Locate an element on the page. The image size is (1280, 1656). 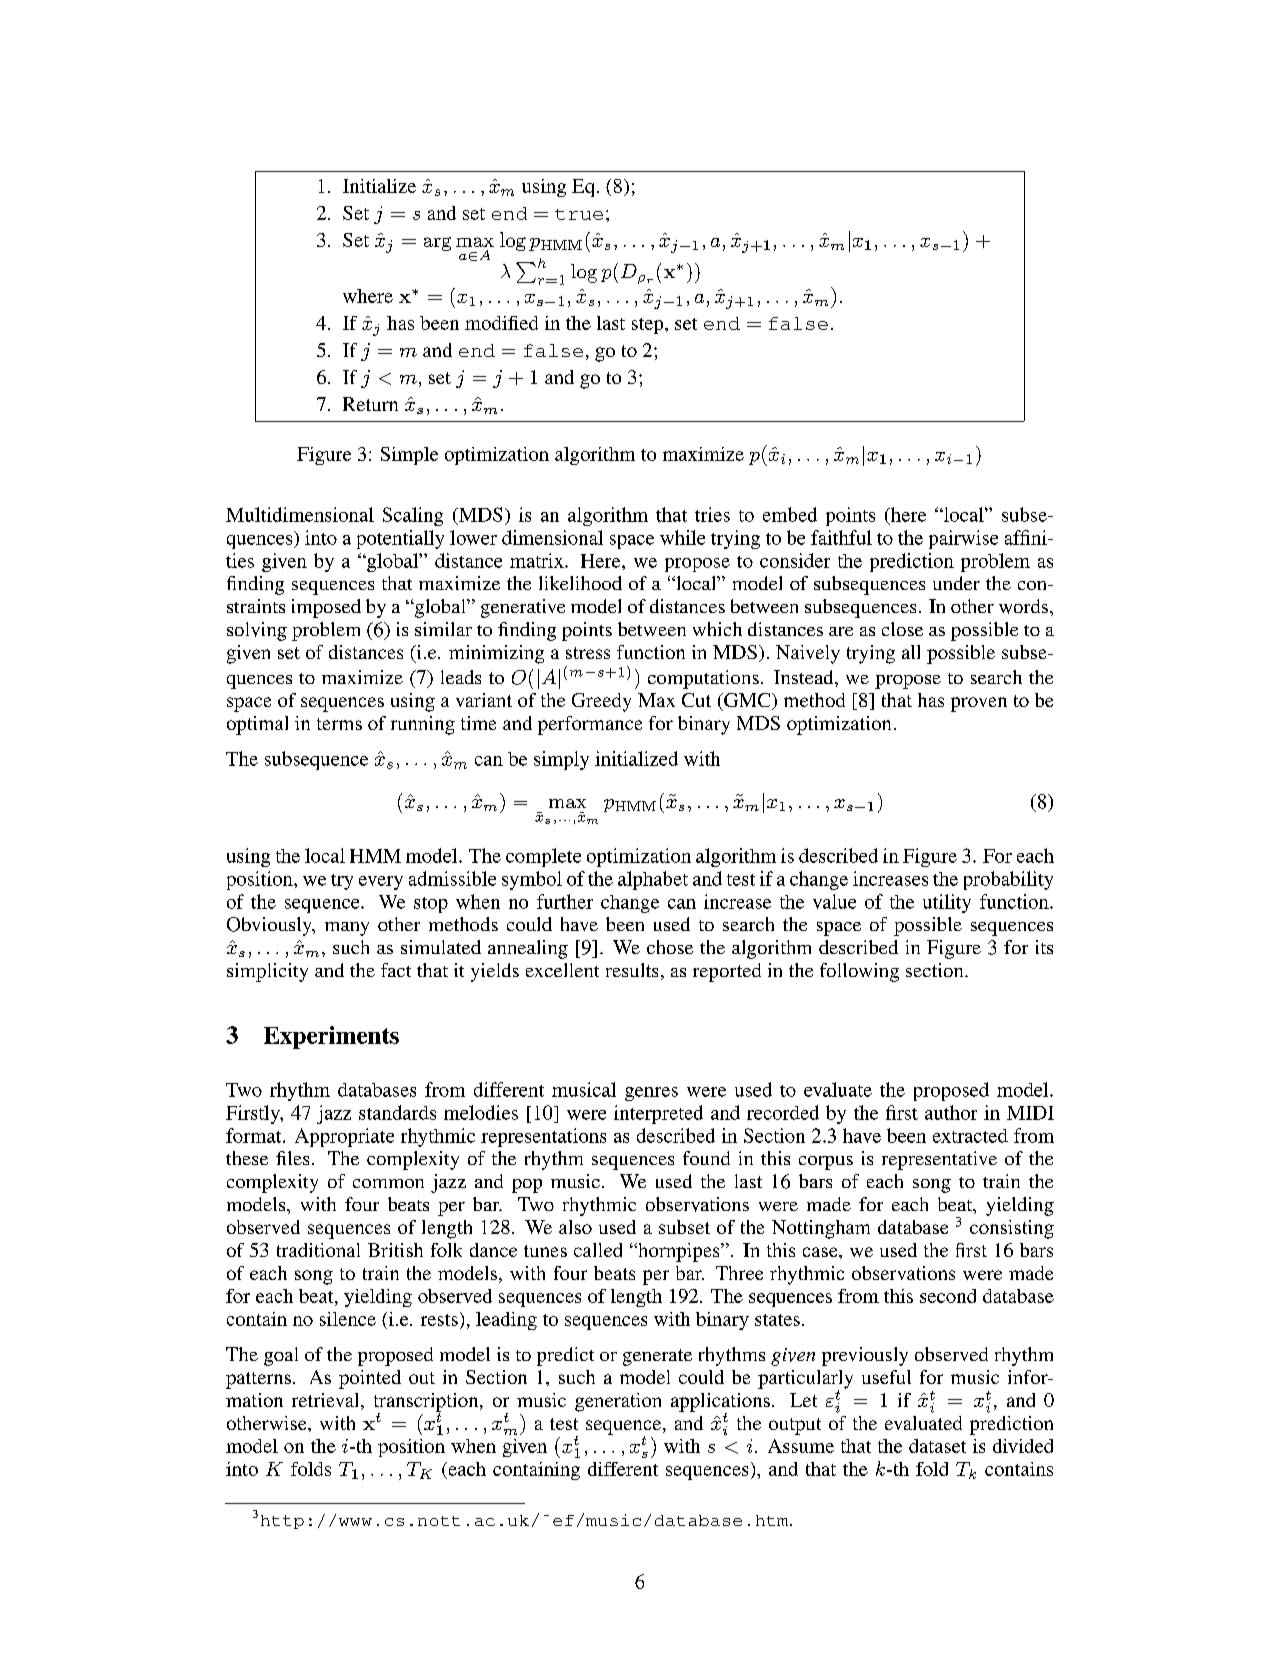
solving is located at coordinates (257, 631).
